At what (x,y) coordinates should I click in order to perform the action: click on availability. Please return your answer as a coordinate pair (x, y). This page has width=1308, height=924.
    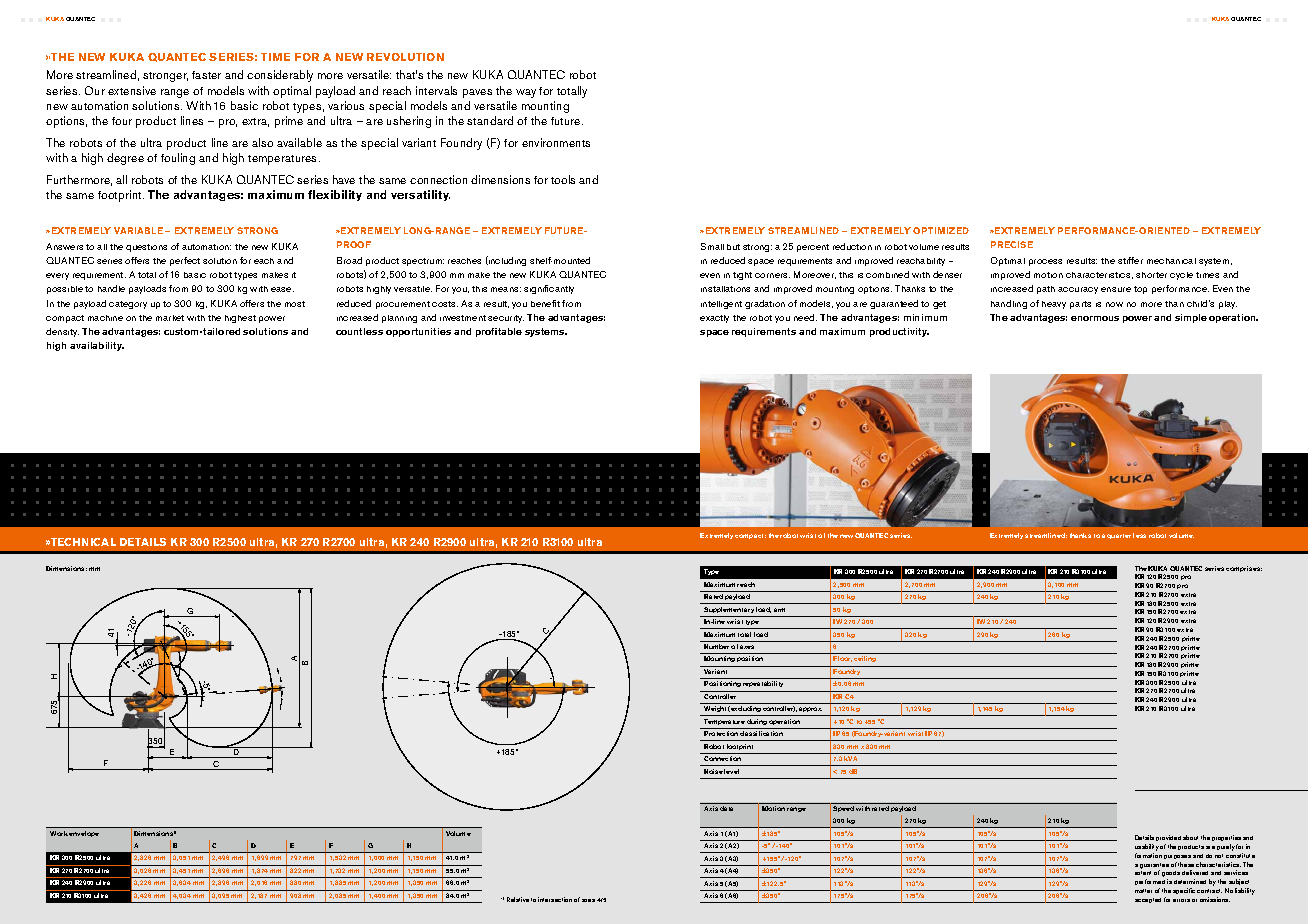
    Looking at the image, I should click on (97, 346).
